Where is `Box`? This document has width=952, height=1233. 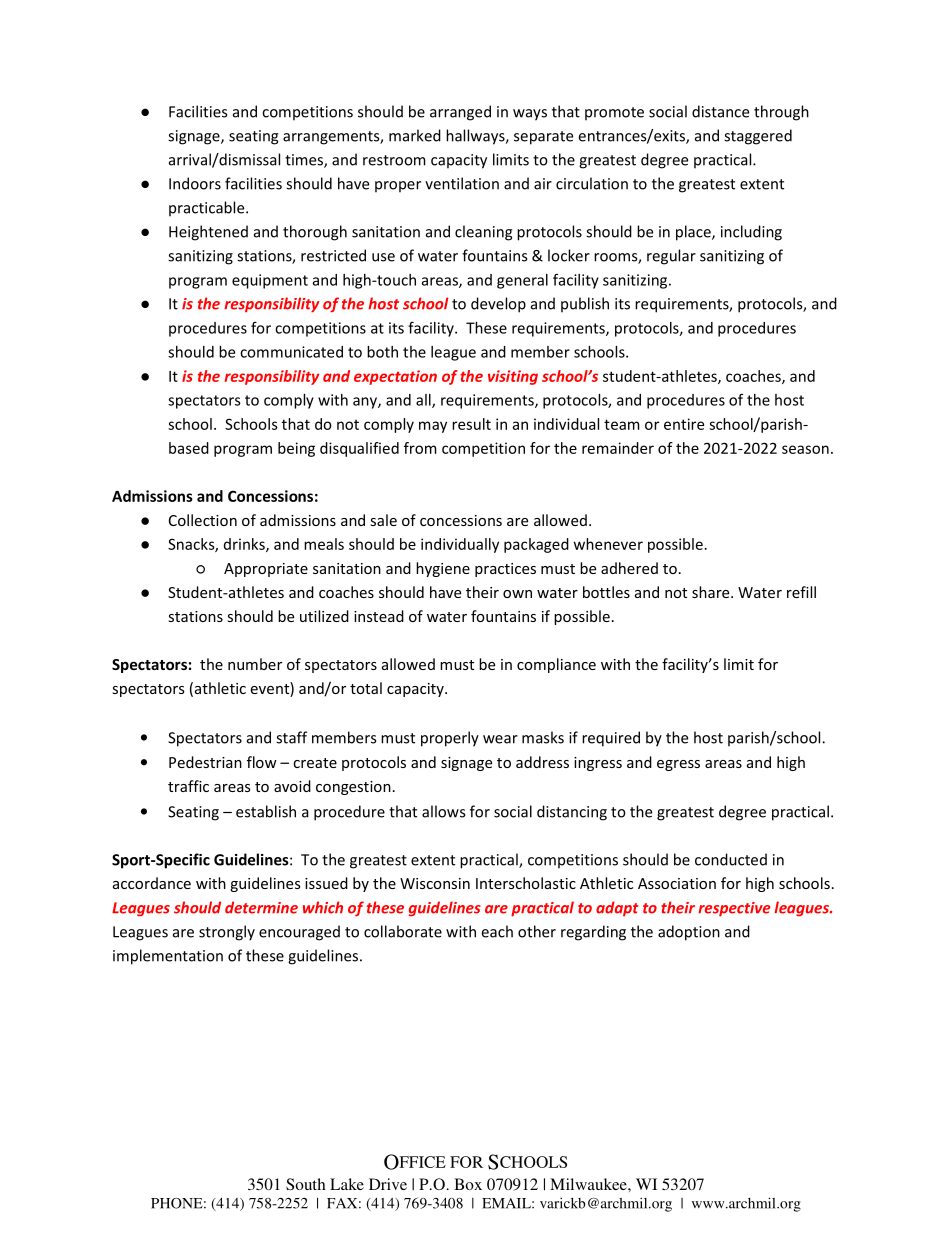 Box is located at coordinates (468, 1184).
